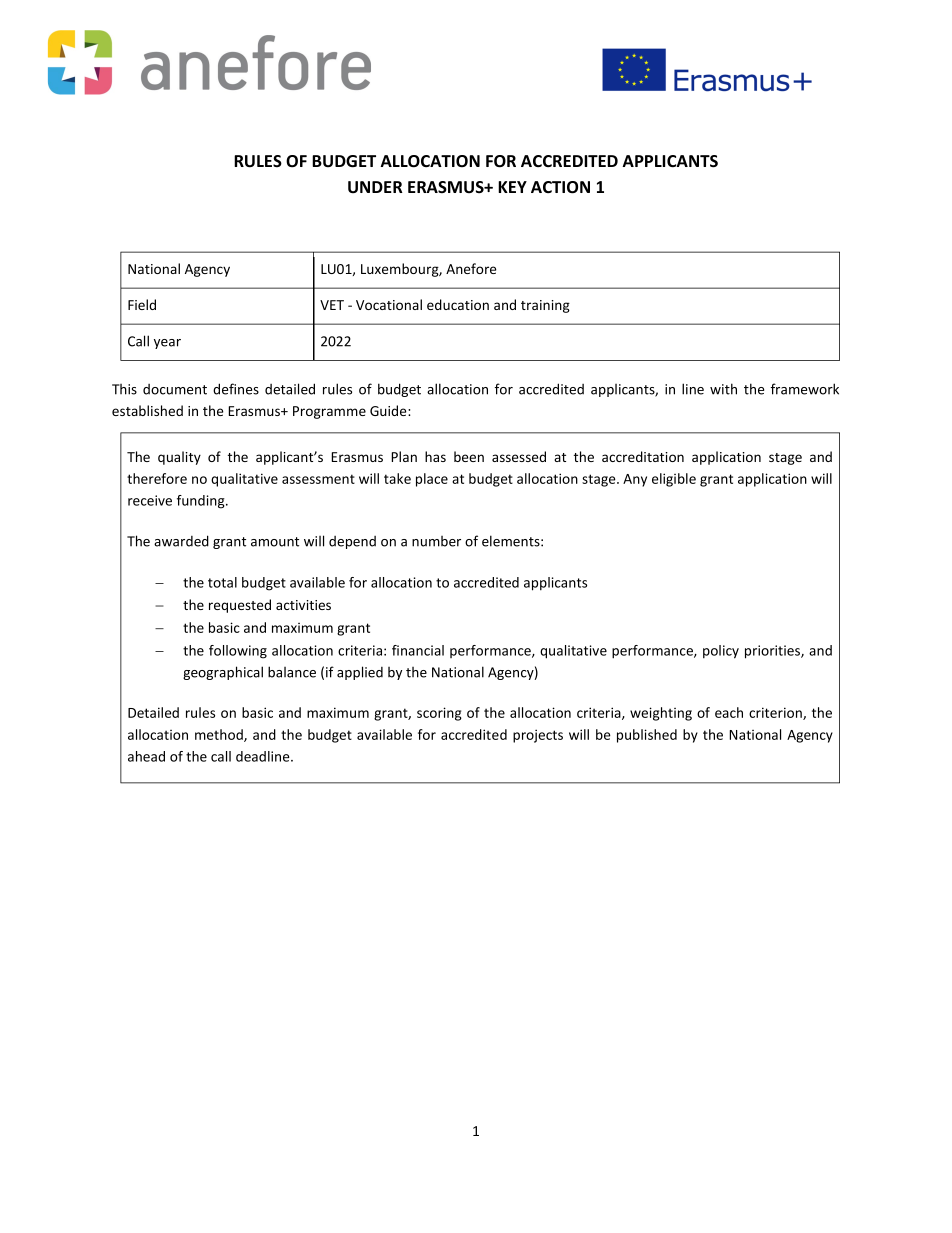  Describe the element at coordinates (723, 389) in the image. I see `with` at that location.
